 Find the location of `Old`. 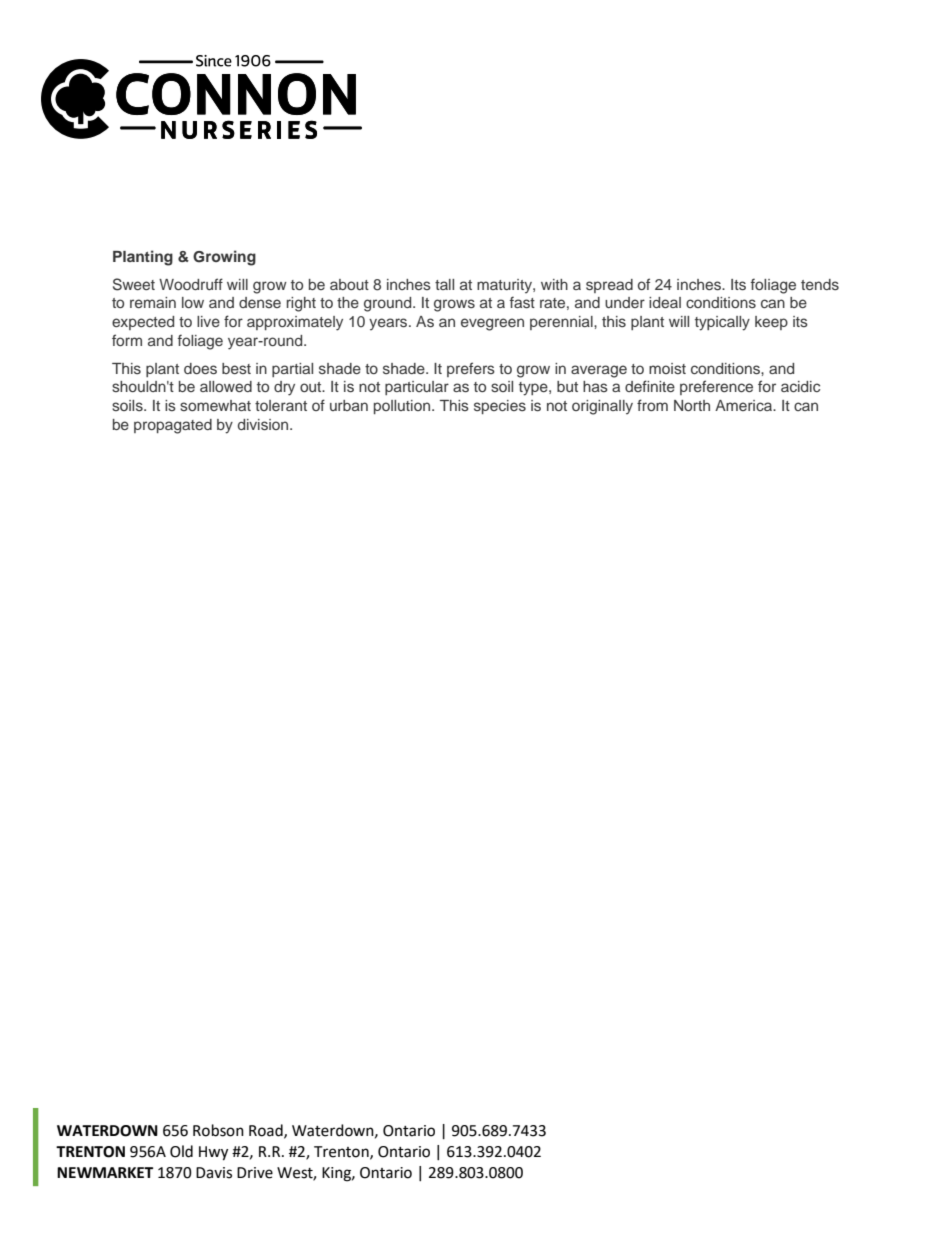

Old is located at coordinates (181, 1151).
